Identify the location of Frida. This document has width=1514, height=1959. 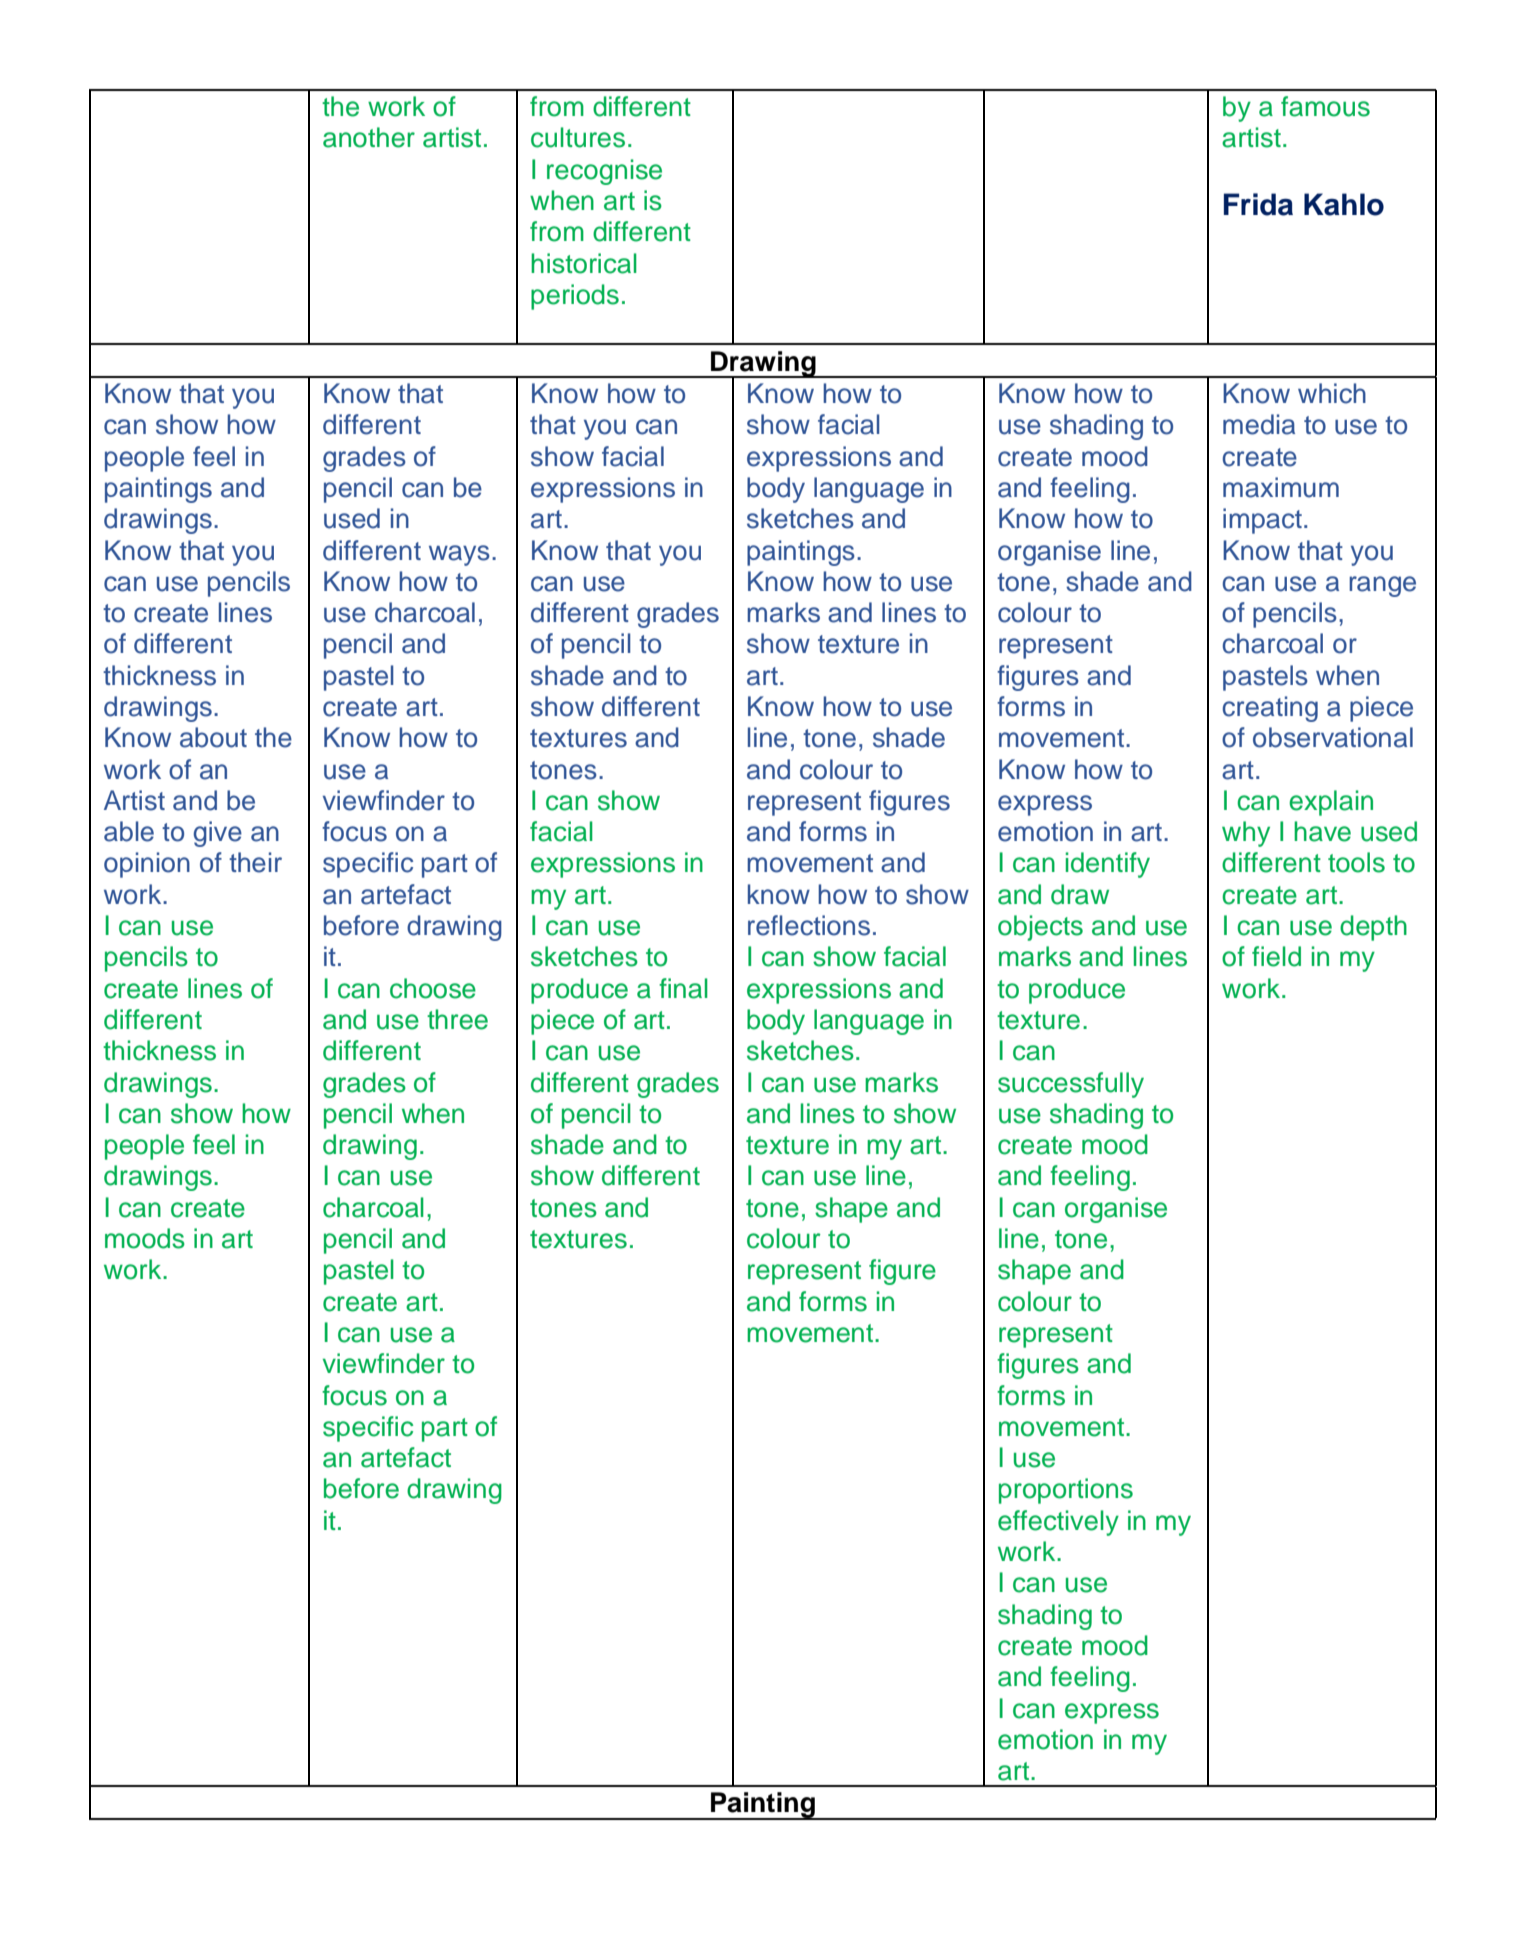
(1258, 204).
